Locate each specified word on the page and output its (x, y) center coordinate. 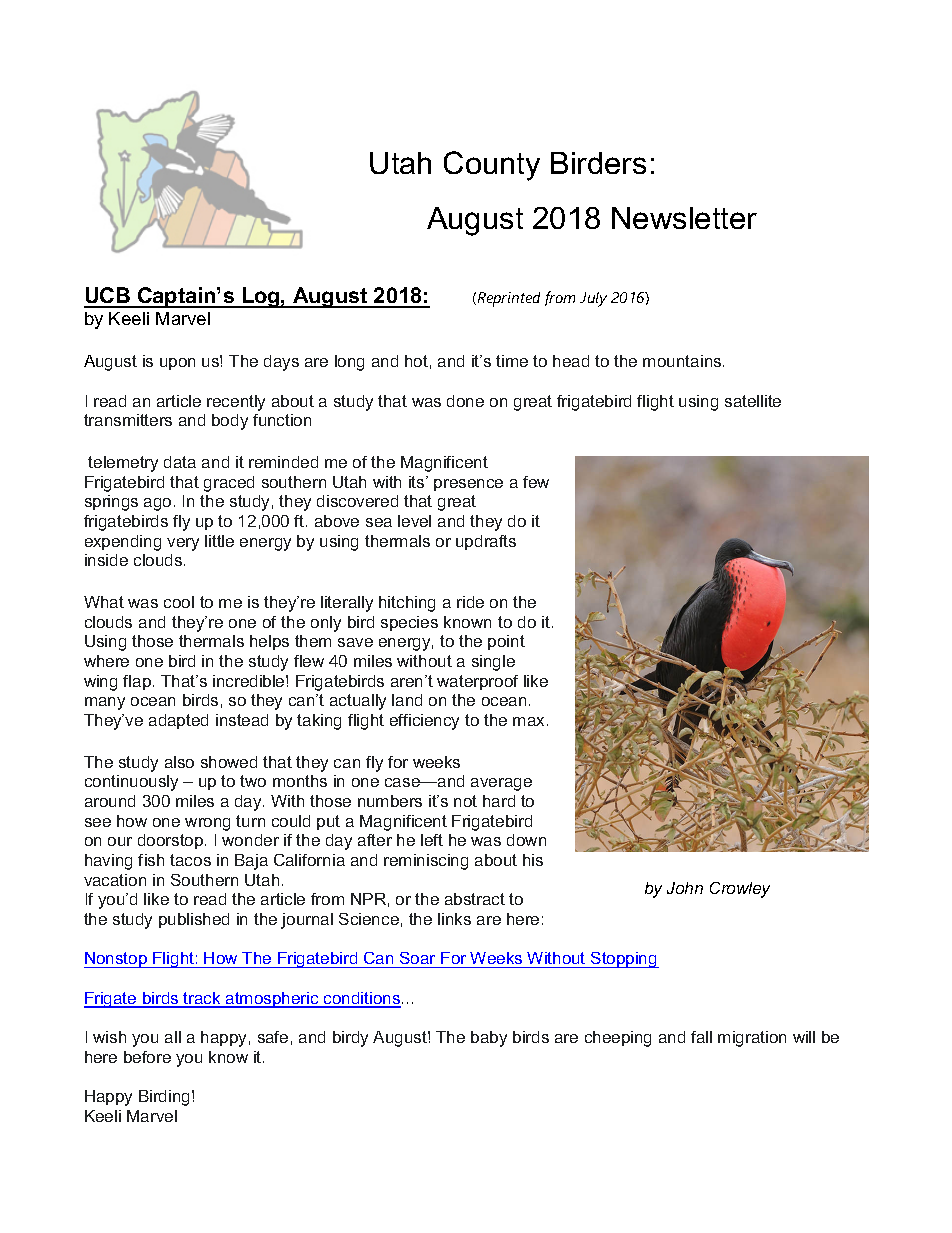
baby (489, 1039)
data (180, 462)
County (492, 166)
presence (468, 485)
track (202, 999)
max (530, 721)
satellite (753, 401)
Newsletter (684, 218)
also (179, 762)
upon (177, 364)
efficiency (424, 722)
